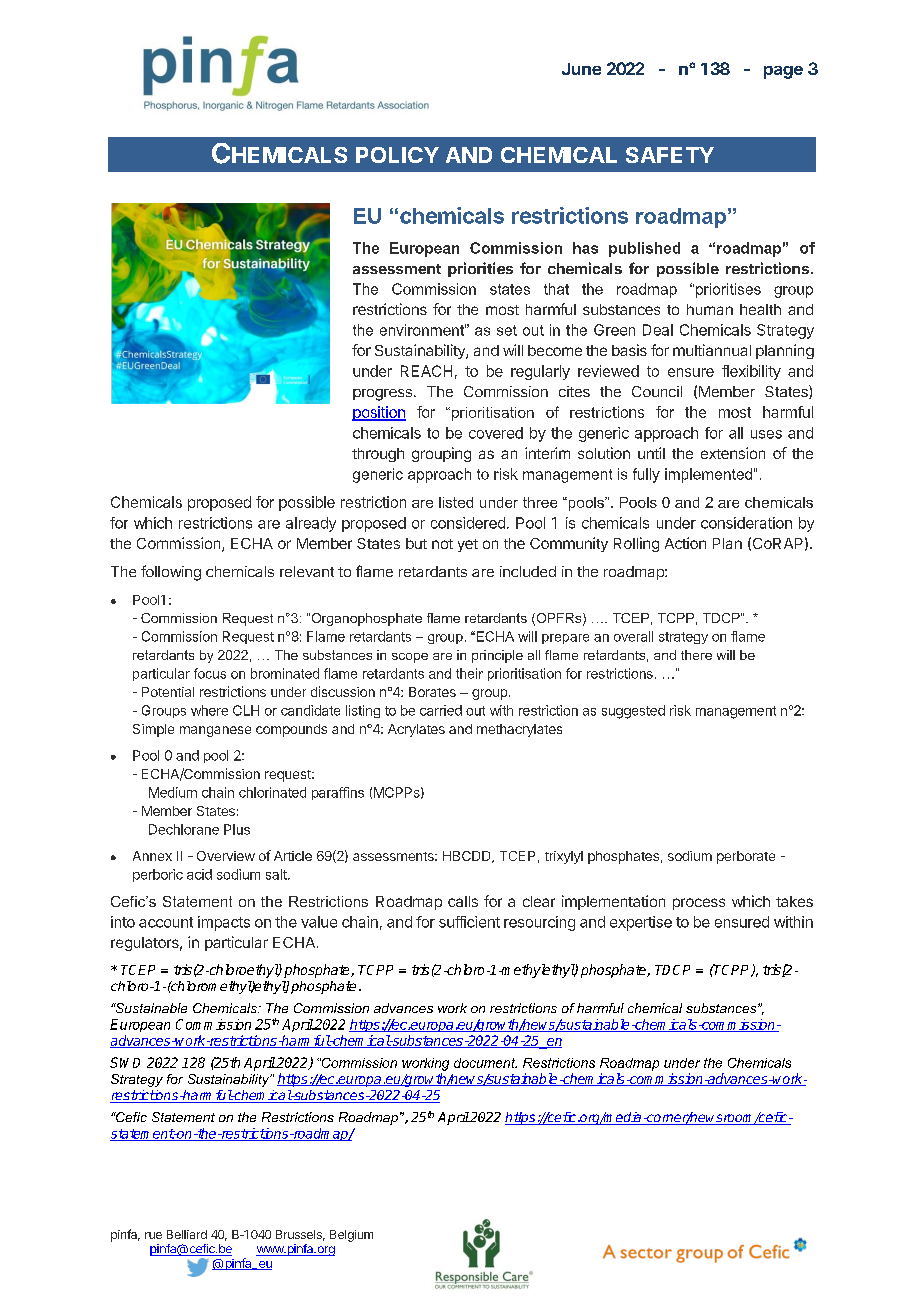  Describe the element at coordinates (226, 856) in the document. I see `Overview` at that location.
